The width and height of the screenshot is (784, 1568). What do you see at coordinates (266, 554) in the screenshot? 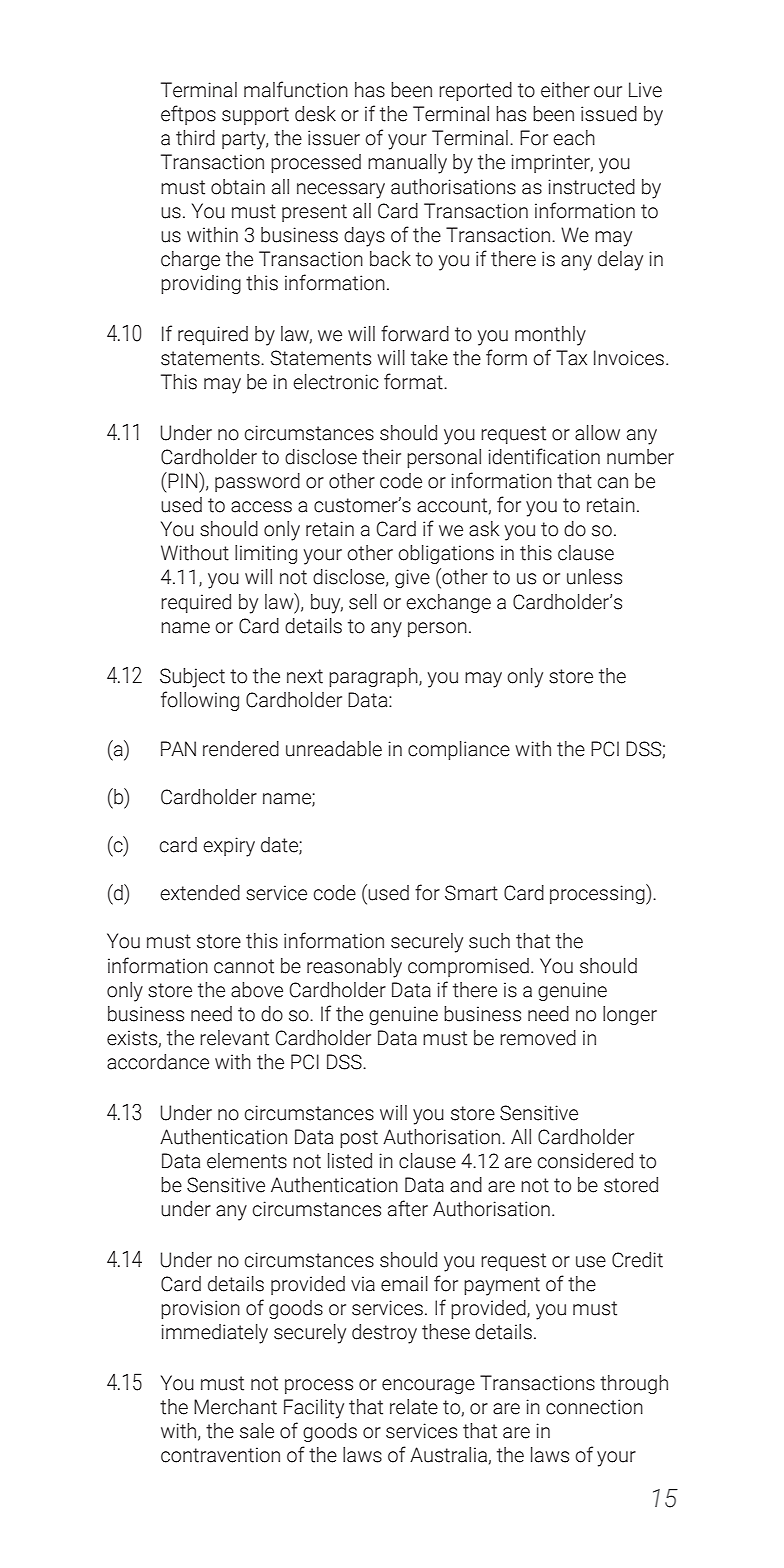
I see `limiting` at bounding box center [266, 554].
